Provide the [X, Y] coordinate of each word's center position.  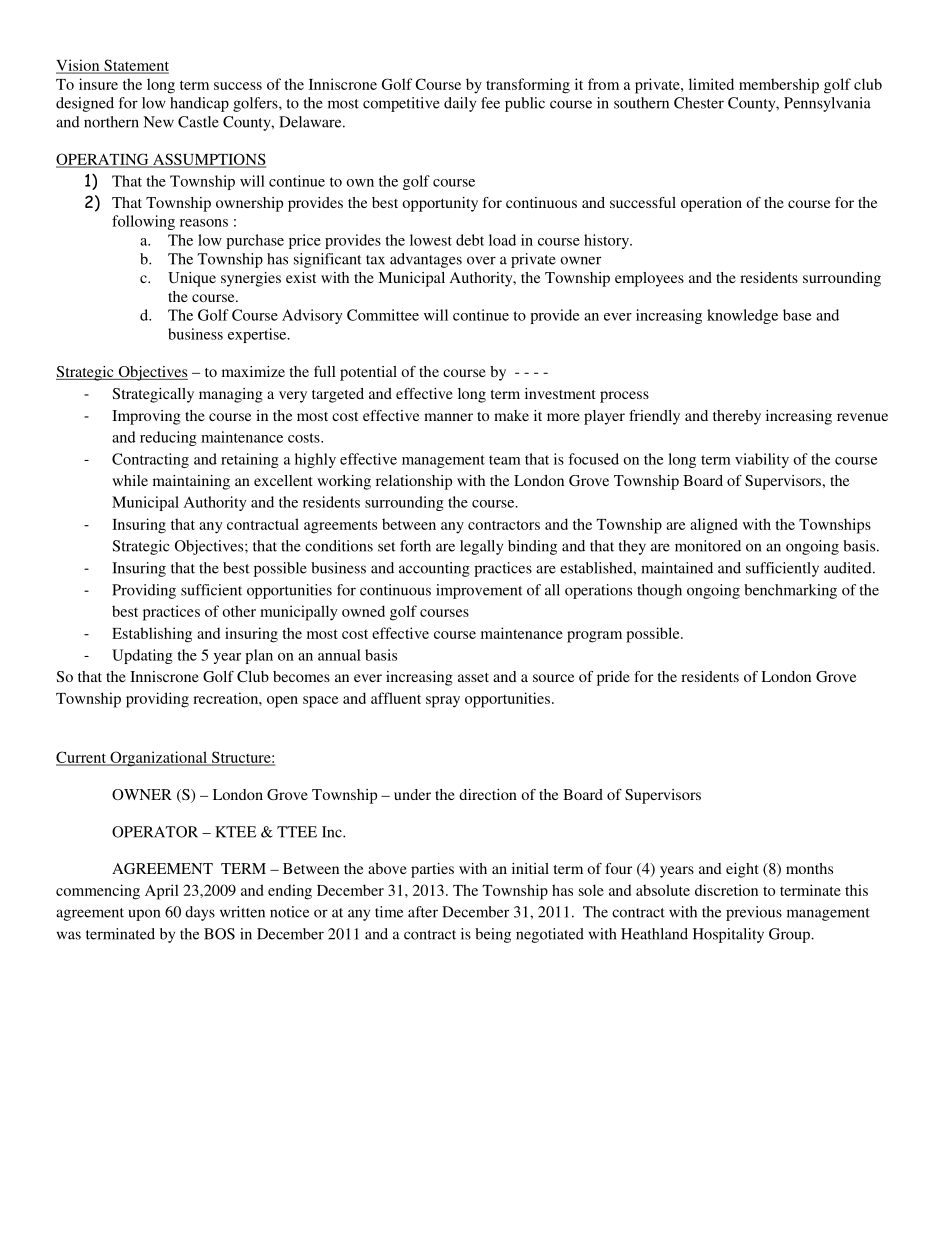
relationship [414, 482]
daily [460, 104]
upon [144, 915]
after [423, 912]
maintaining [191, 482]
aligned [713, 526]
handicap [199, 104]
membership [779, 86]
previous [754, 913]
